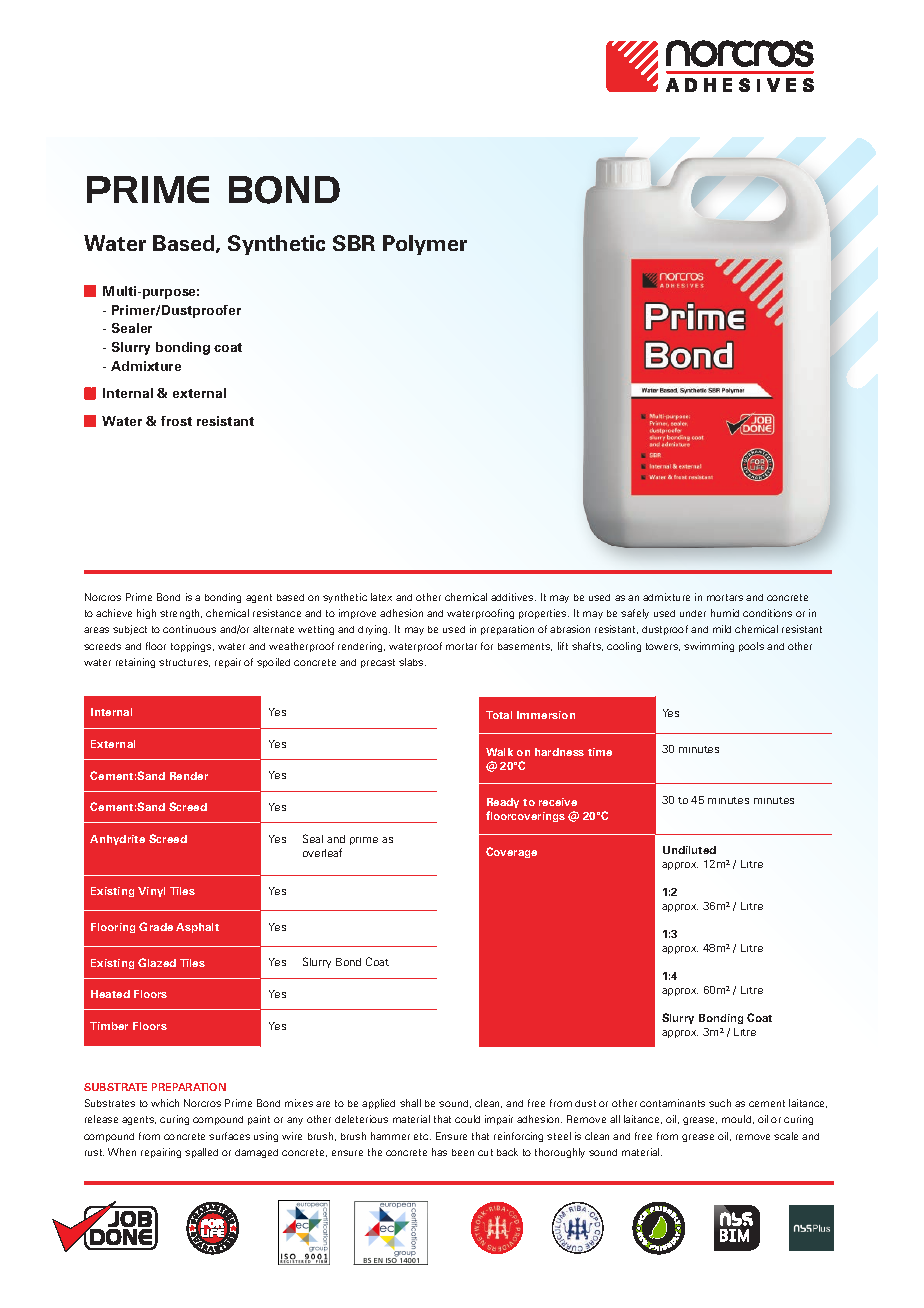 The width and height of the screenshot is (924, 1308). I want to click on humid, so click(725, 613).
